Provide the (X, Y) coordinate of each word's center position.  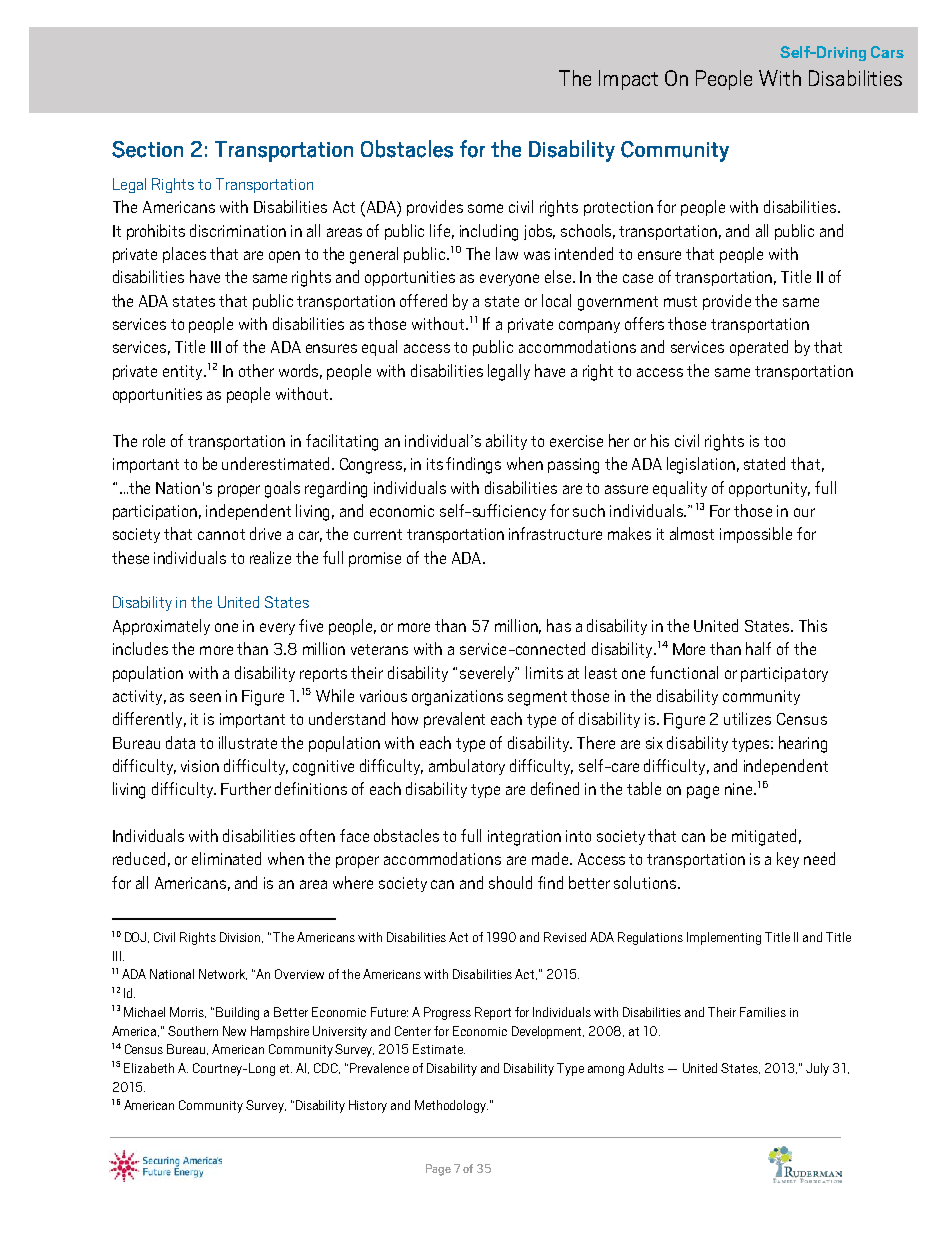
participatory (784, 674)
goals (282, 489)
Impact (628, 80)
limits (544, 672)
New (234, 1031)
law (507, 253)
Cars (887, 52)
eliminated (226, 858)
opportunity (769, 489)
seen (205, 697)
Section (147, 149)
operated (759, 348)
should (510, 882)
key (788, 860)
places (184, 255)
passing (573, 466)
